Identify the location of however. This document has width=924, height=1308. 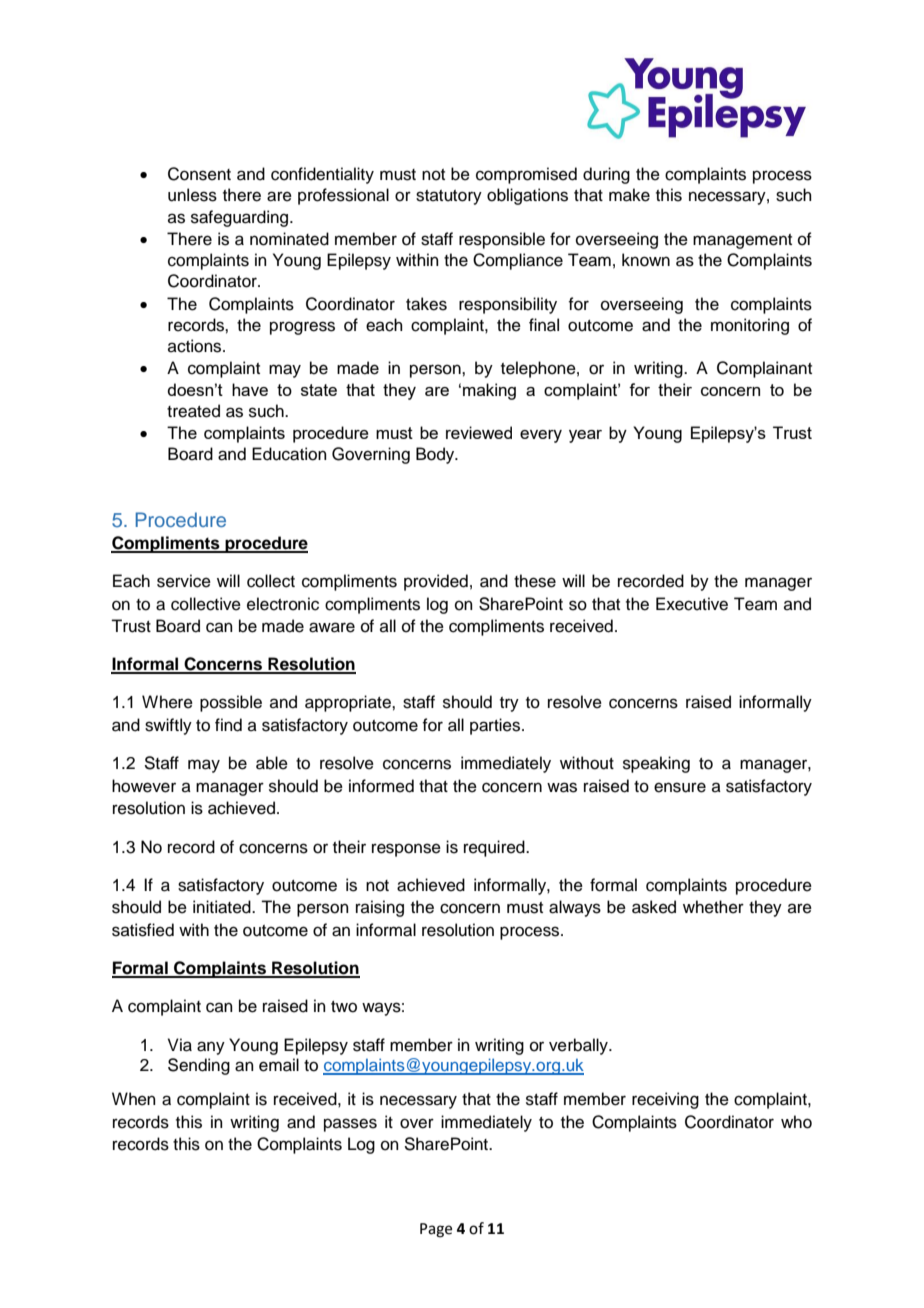
(144, 786).
